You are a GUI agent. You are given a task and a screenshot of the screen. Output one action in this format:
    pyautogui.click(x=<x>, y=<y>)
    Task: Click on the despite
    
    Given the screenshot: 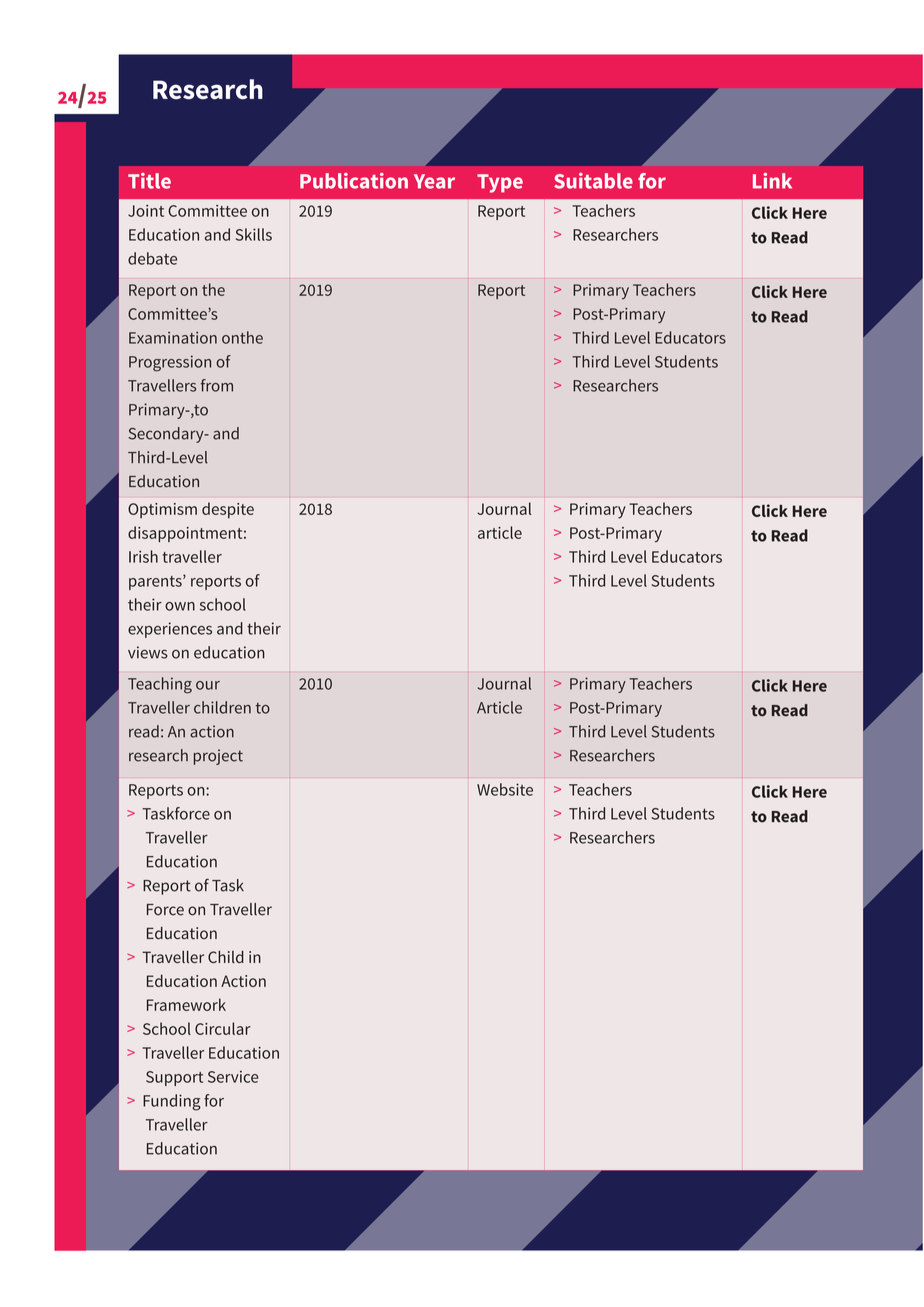 What is the action you would take?
    pyautogui.click(x=228, y=510)
